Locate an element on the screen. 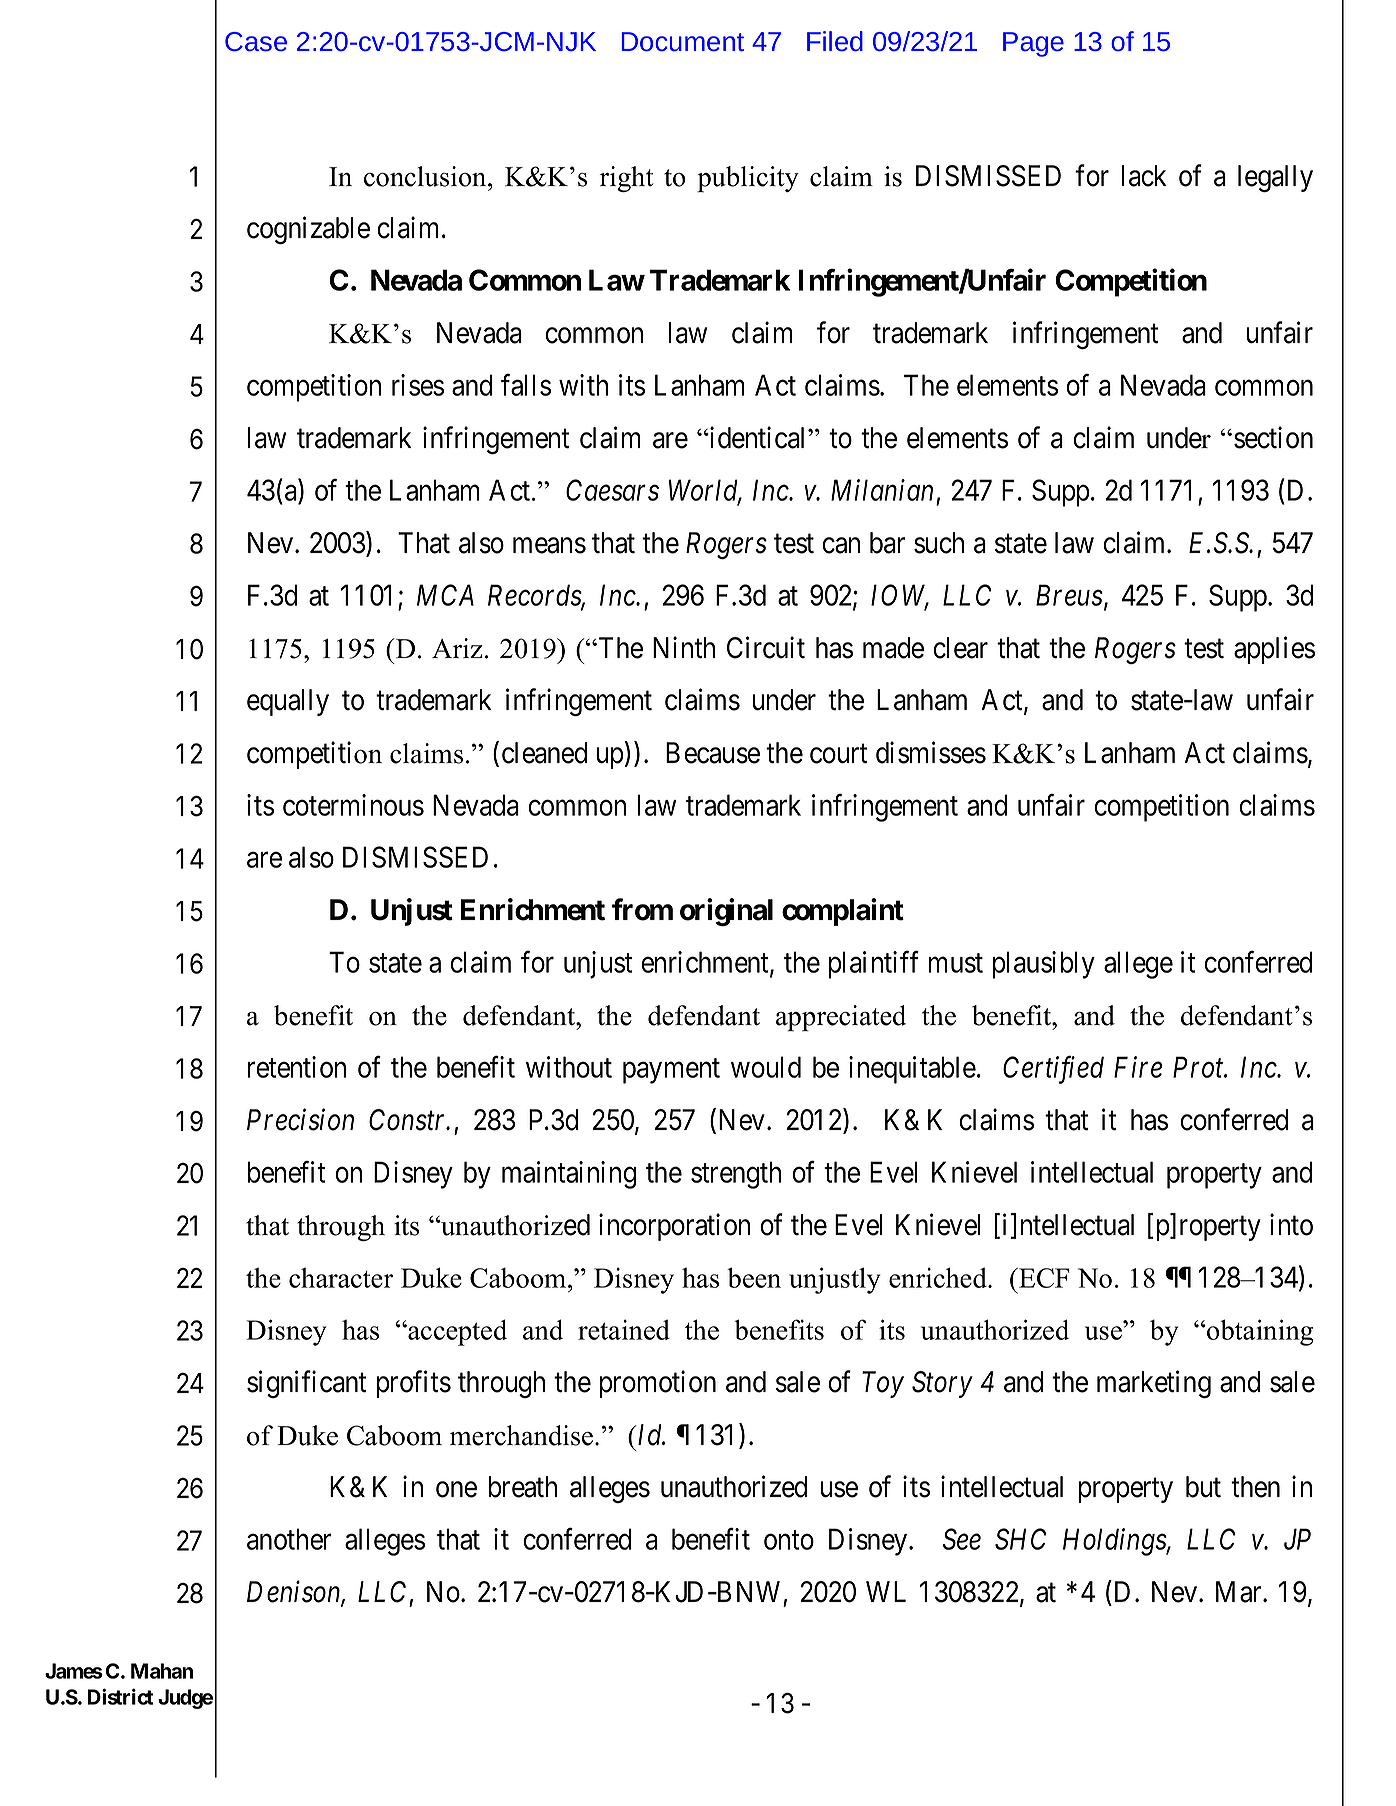 The image size is (1396, 1806). Case is located at coordinates (256, 41).
